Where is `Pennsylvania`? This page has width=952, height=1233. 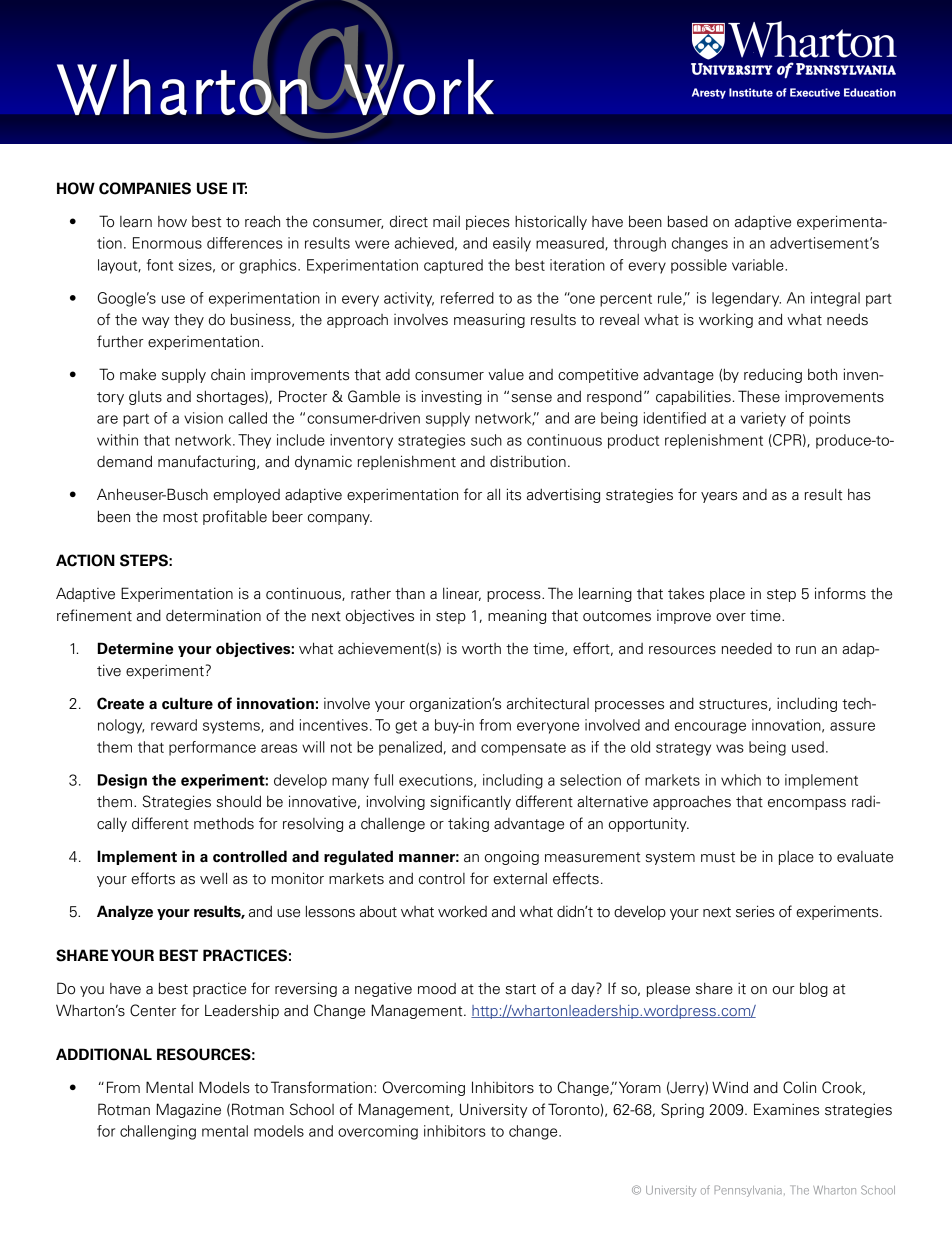 Pennsylvania is located at coordinates (748, 1191).
